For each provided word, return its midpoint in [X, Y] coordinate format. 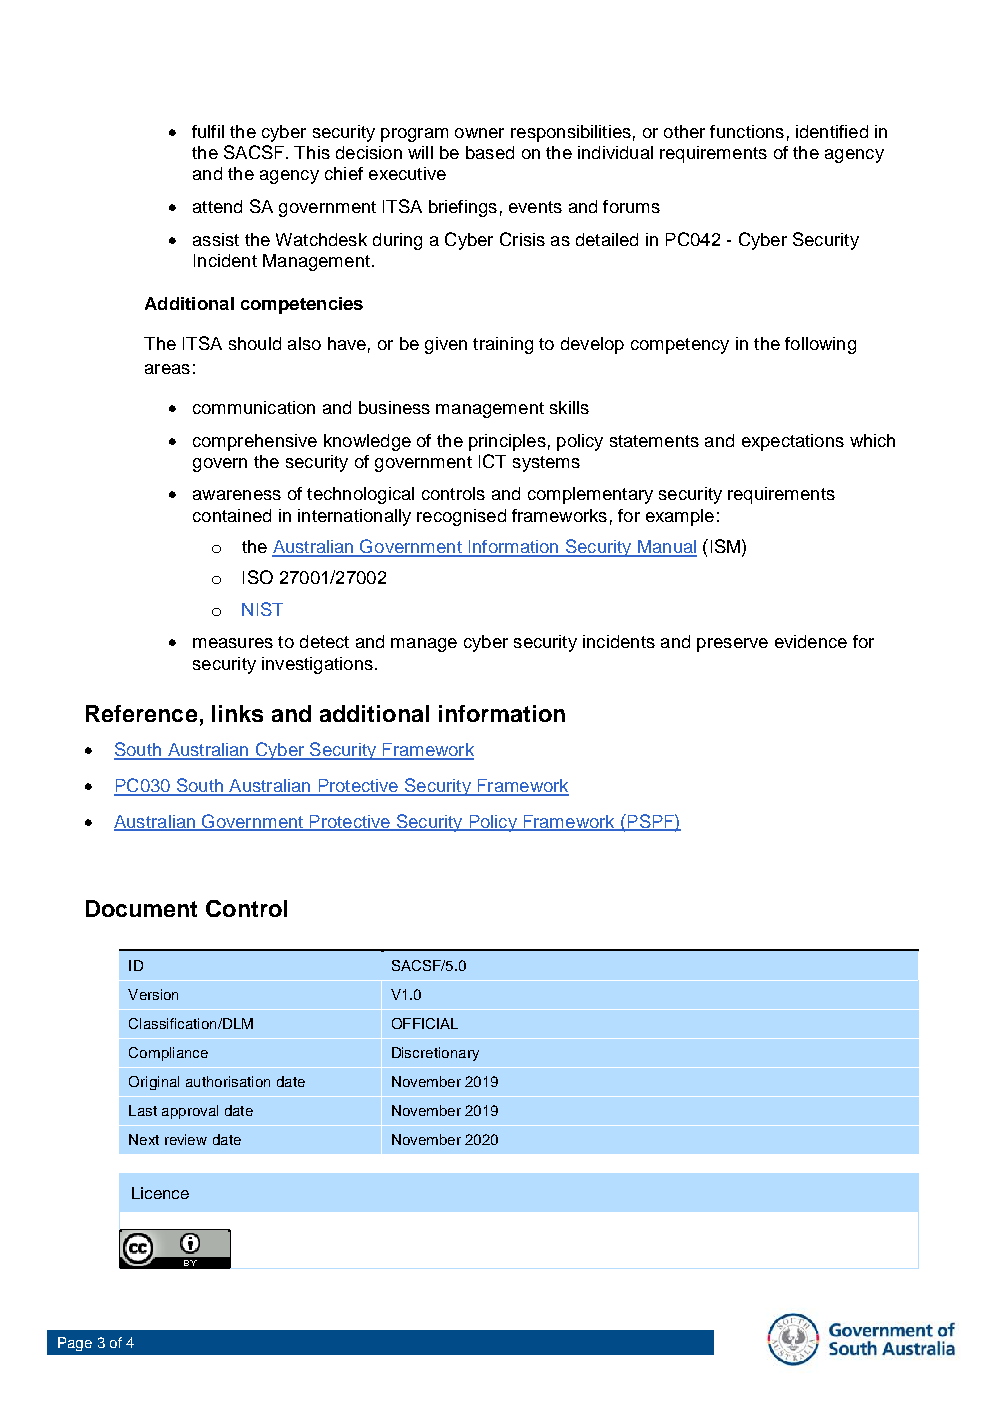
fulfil [208, 131]
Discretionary [435, 1054]
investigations [317, 665]
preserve [732, 645]
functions [747, 131]
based [490, 152]
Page [75, 1344]
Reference [141, 713]
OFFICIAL [425, 1023]
